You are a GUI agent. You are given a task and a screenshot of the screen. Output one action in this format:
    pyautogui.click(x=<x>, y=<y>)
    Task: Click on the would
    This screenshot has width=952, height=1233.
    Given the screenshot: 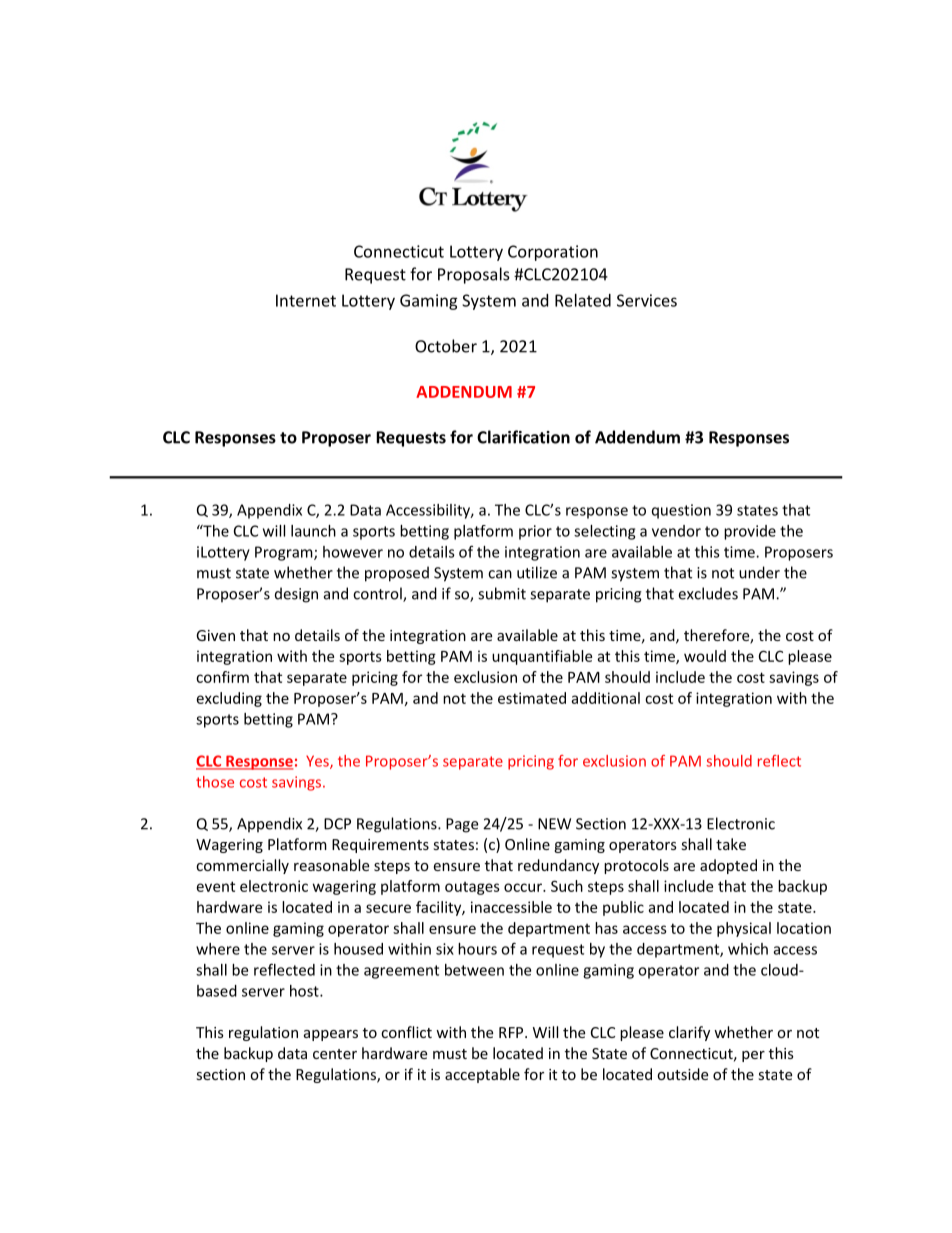 What is the action you would take?
    pyautogui.click(x=705, y=656)
